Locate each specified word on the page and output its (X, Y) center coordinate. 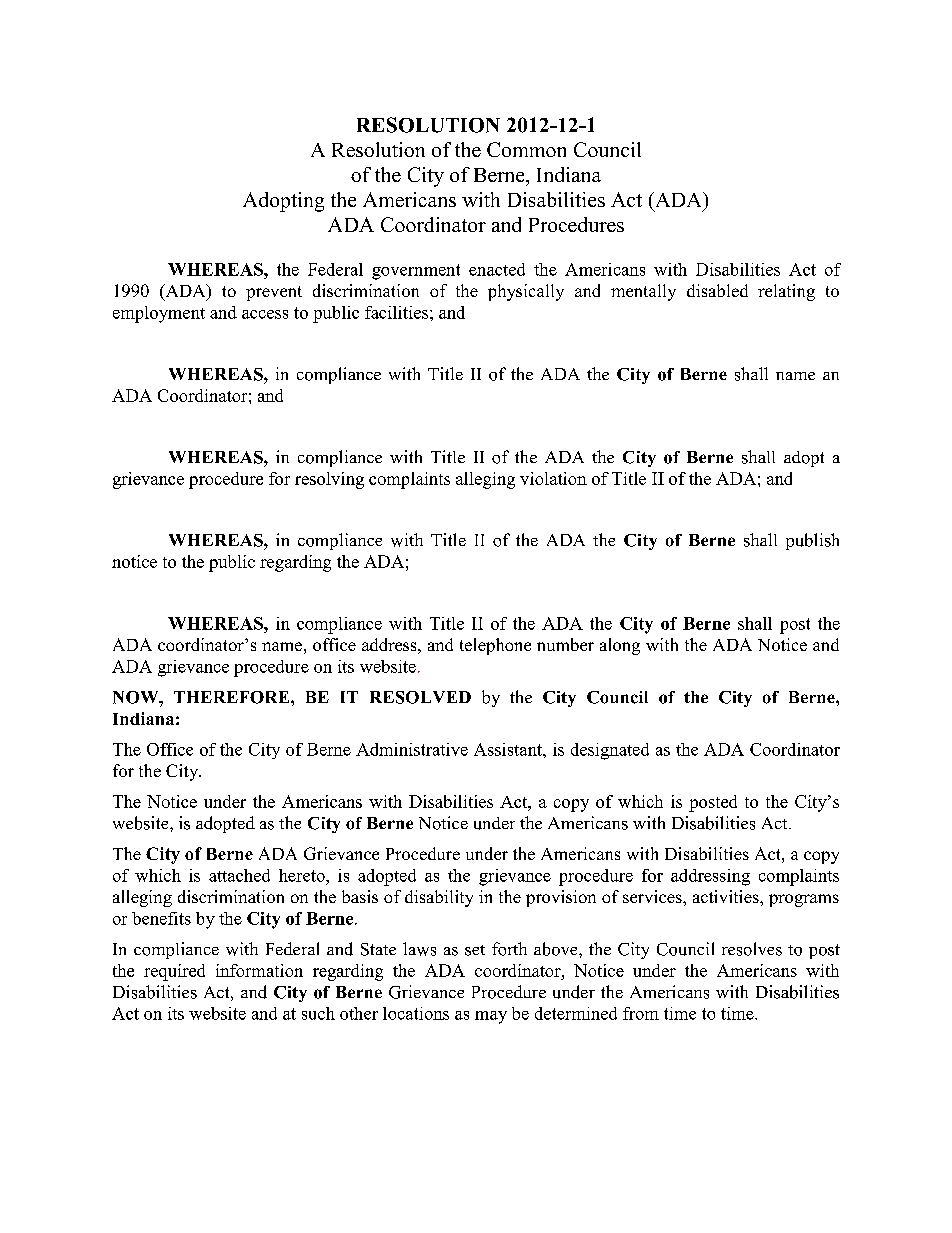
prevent (274, 293)
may (491, 1017)
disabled (717, 290)
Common (526, 149)
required (174, 972)
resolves (752, 949)
